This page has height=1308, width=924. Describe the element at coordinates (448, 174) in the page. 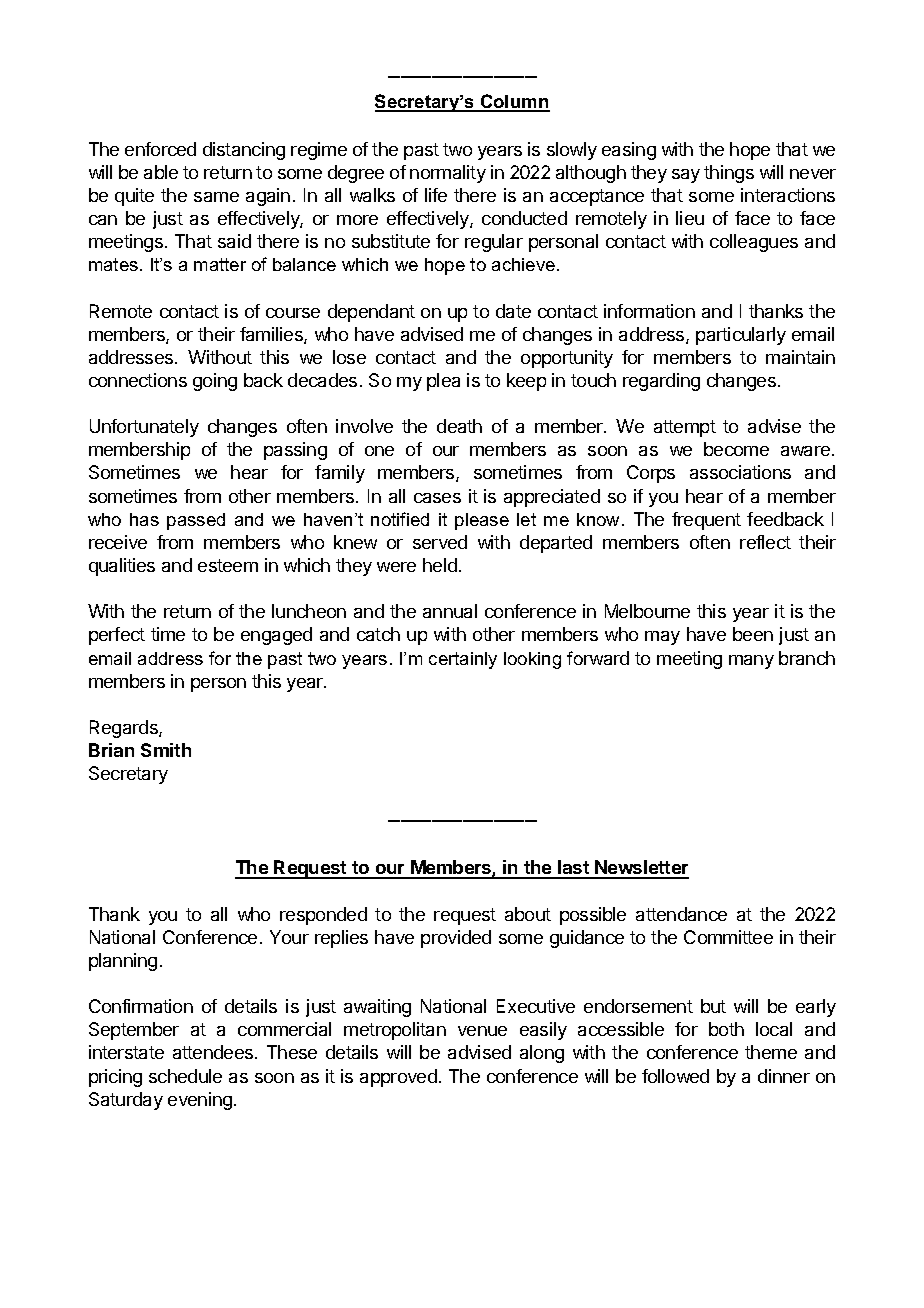

I see `normality` at that location.
